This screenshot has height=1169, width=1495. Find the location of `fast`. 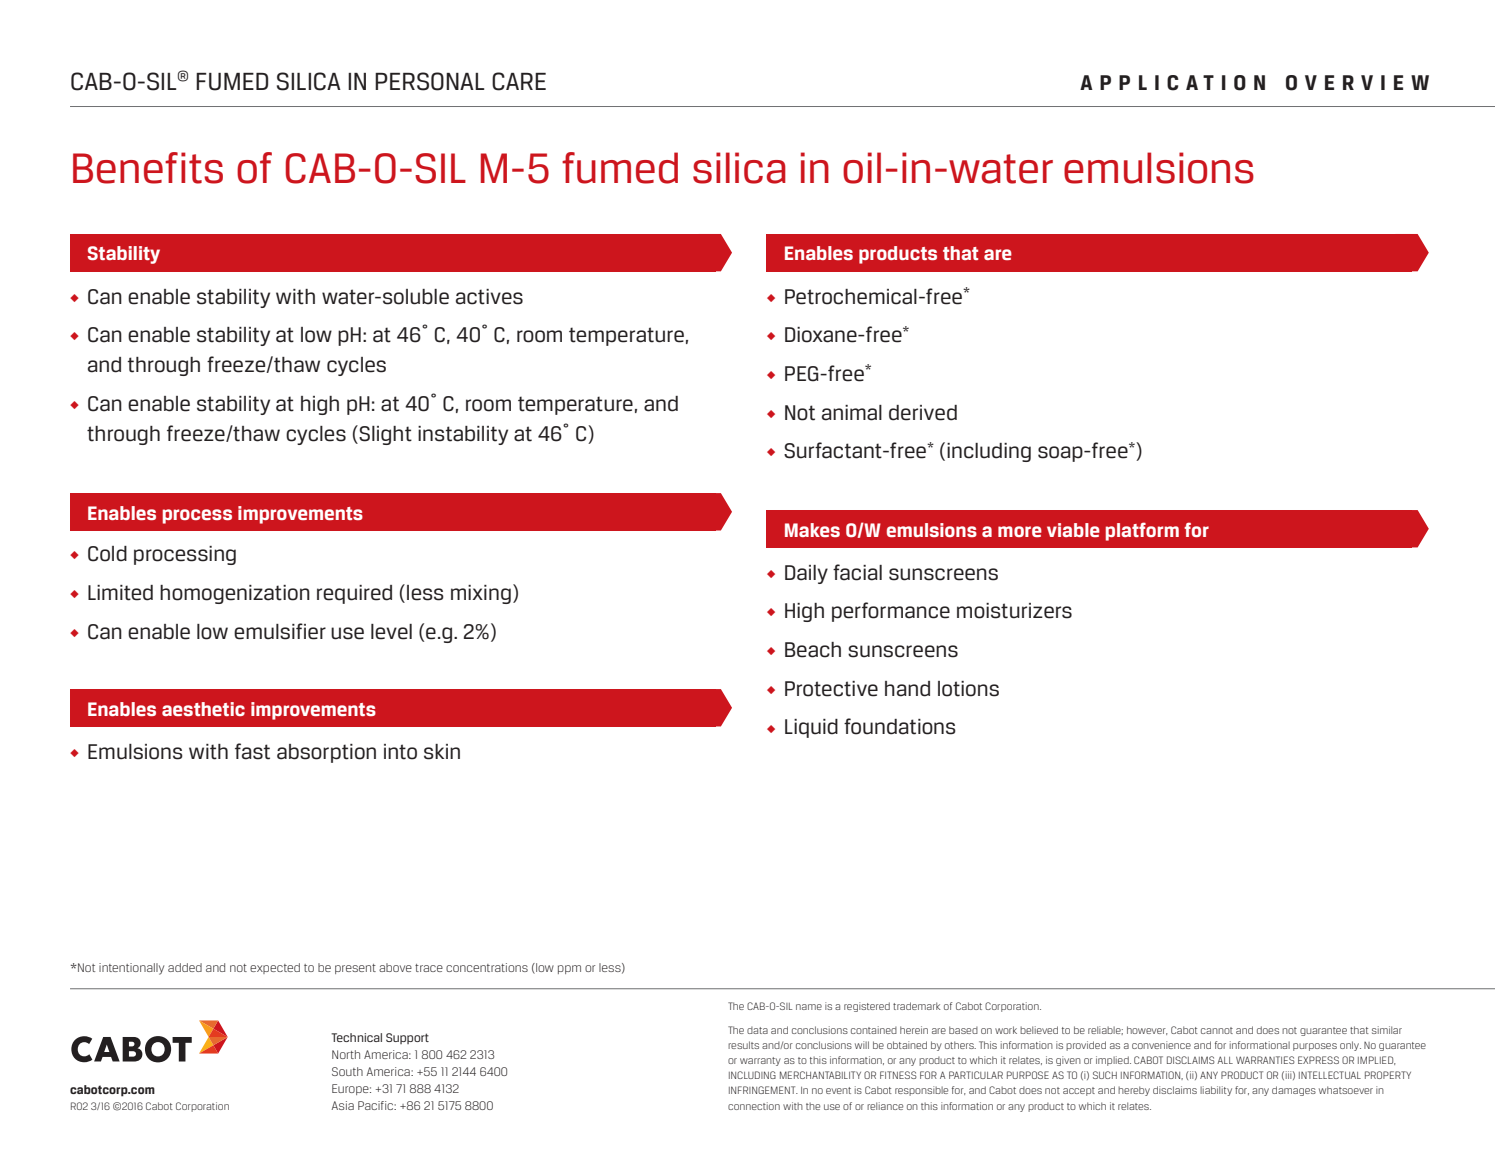

fast is located at coordinates (252, 751).
